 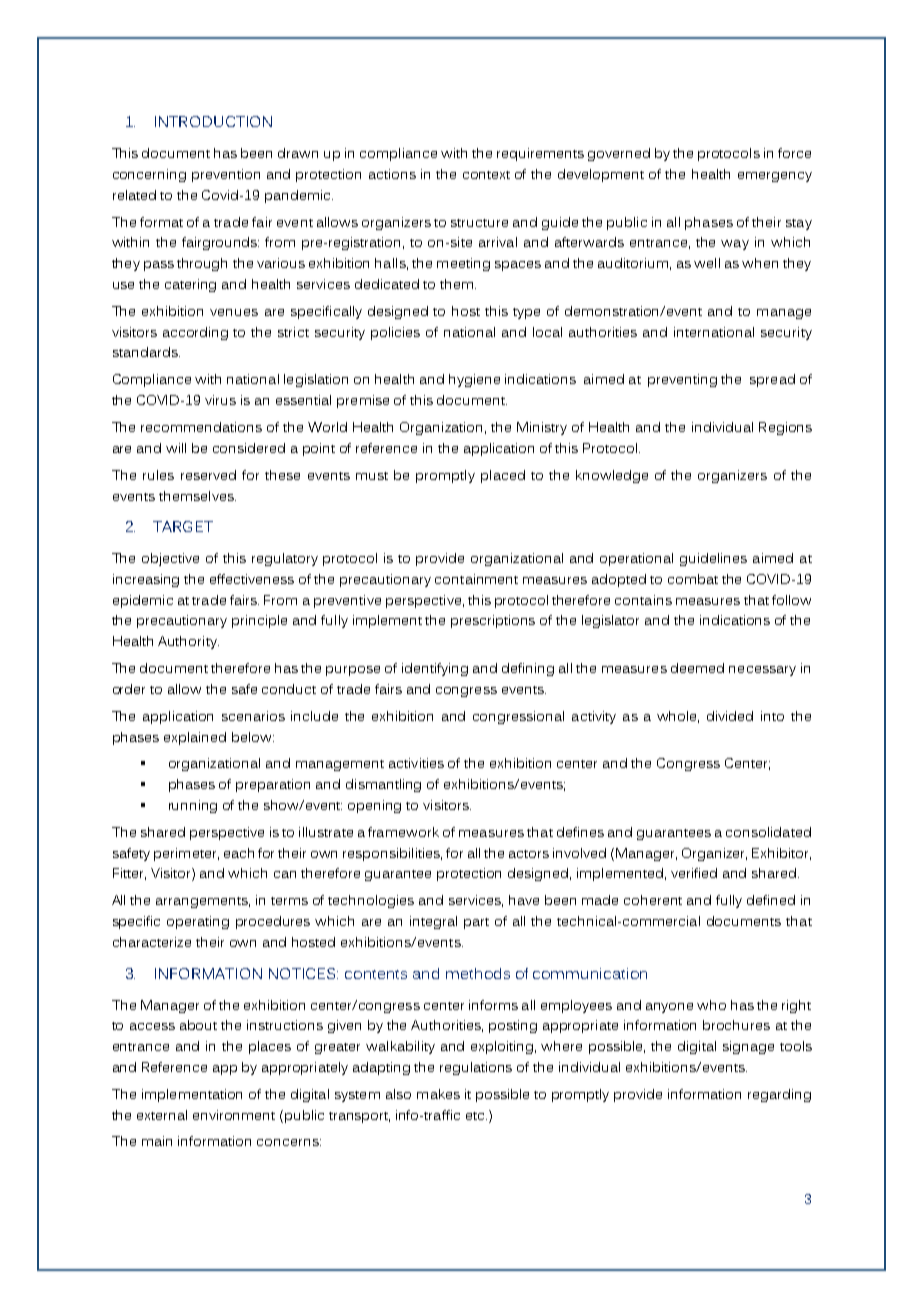 I want to click on etc, so click(x=476, y=1116).
